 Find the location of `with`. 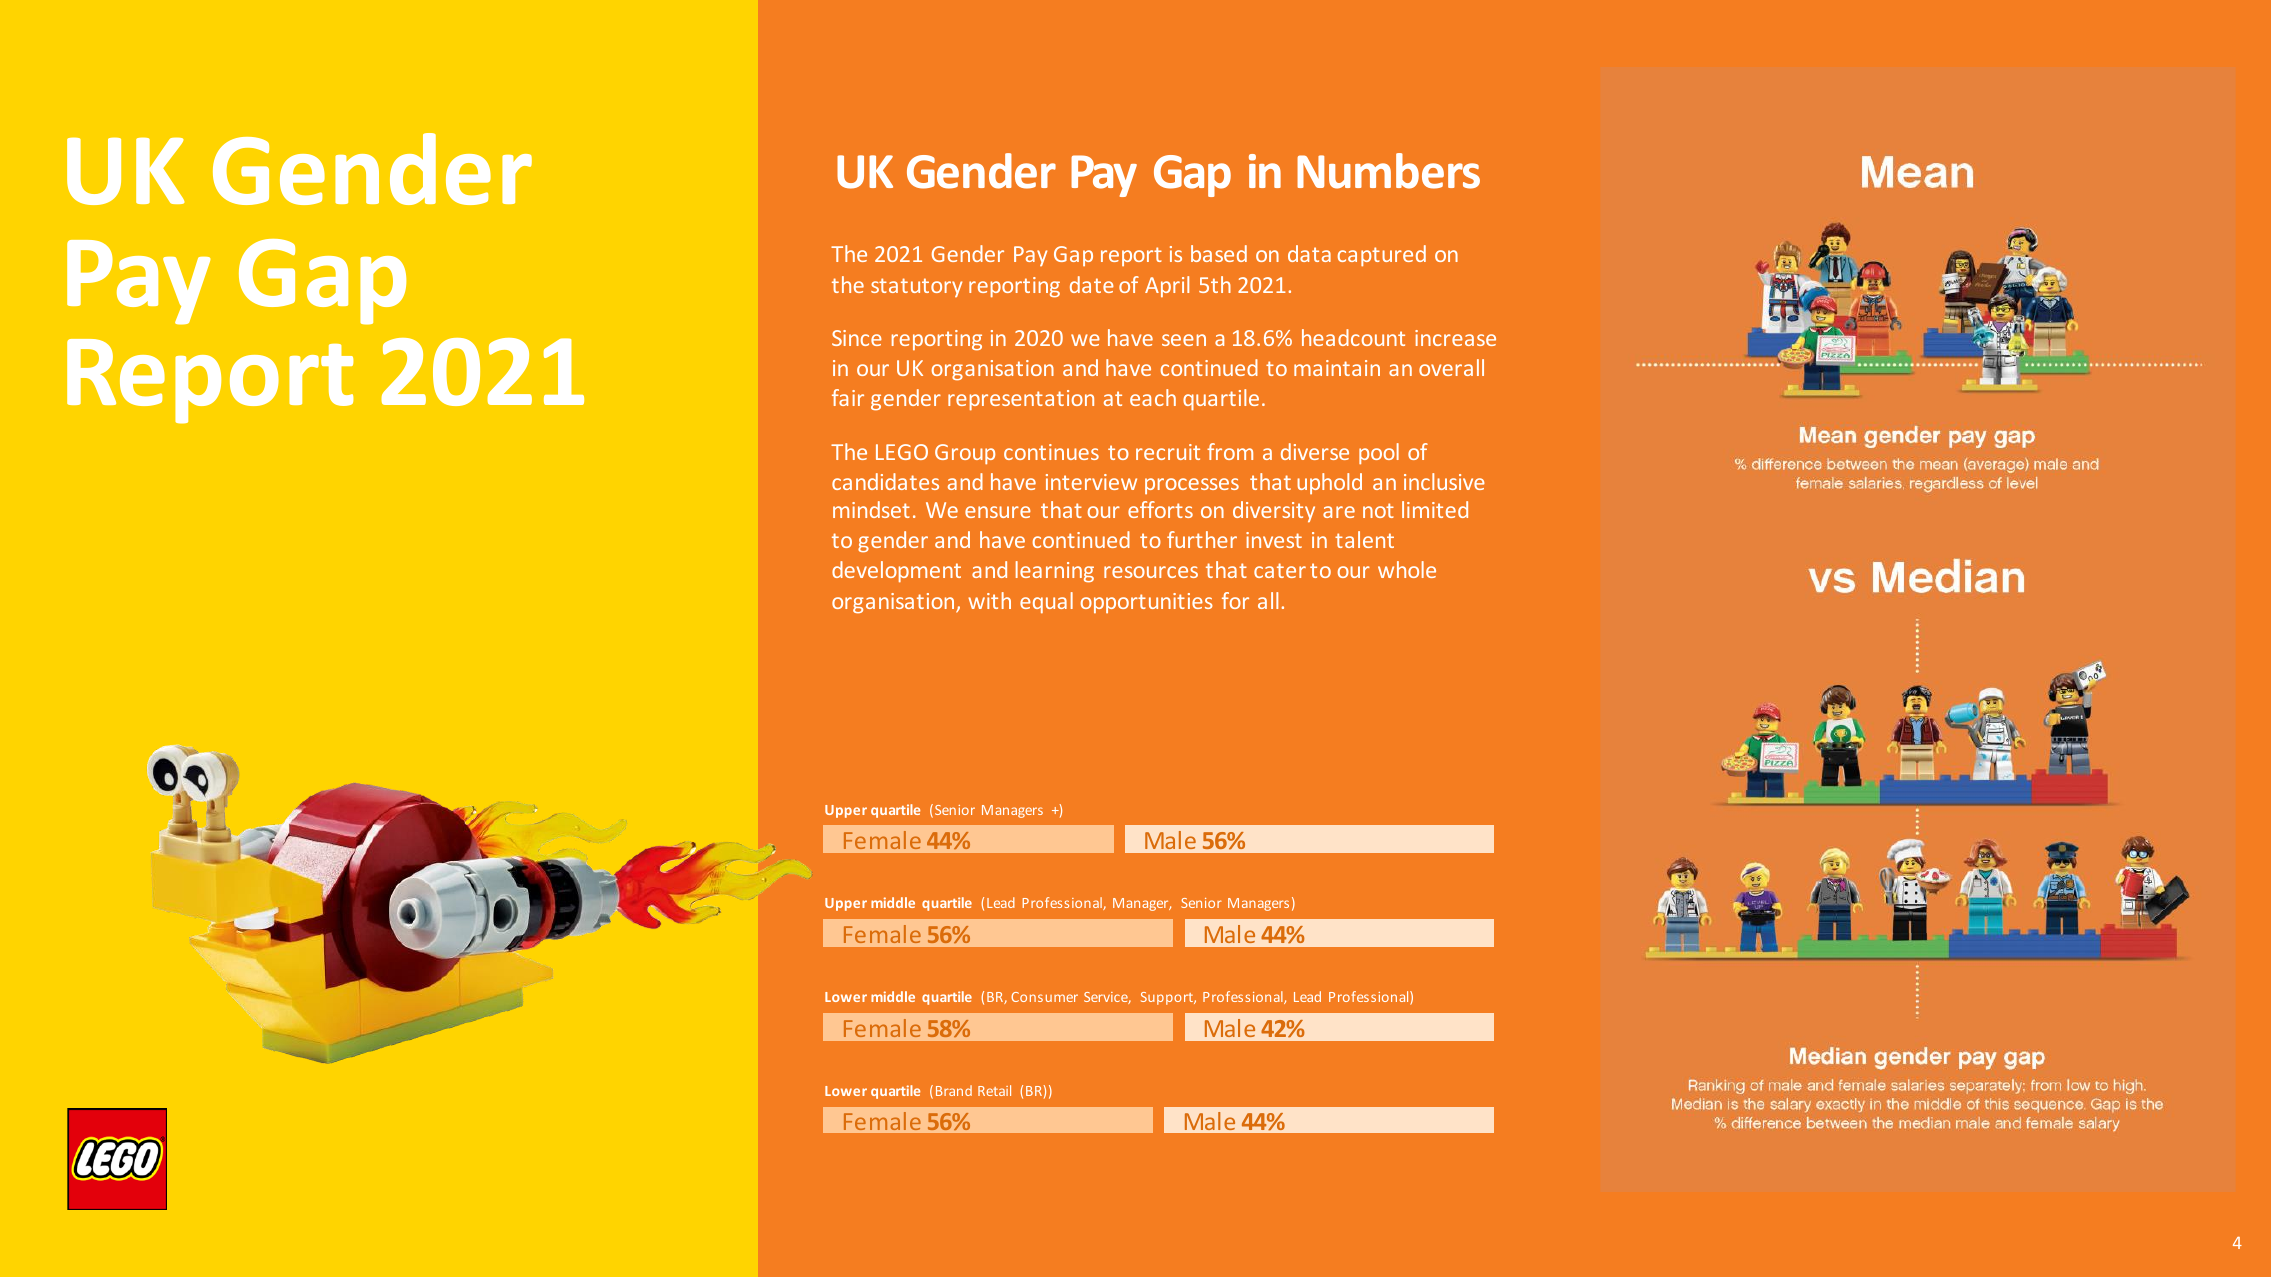

with is located at coordinates (989, 600).
